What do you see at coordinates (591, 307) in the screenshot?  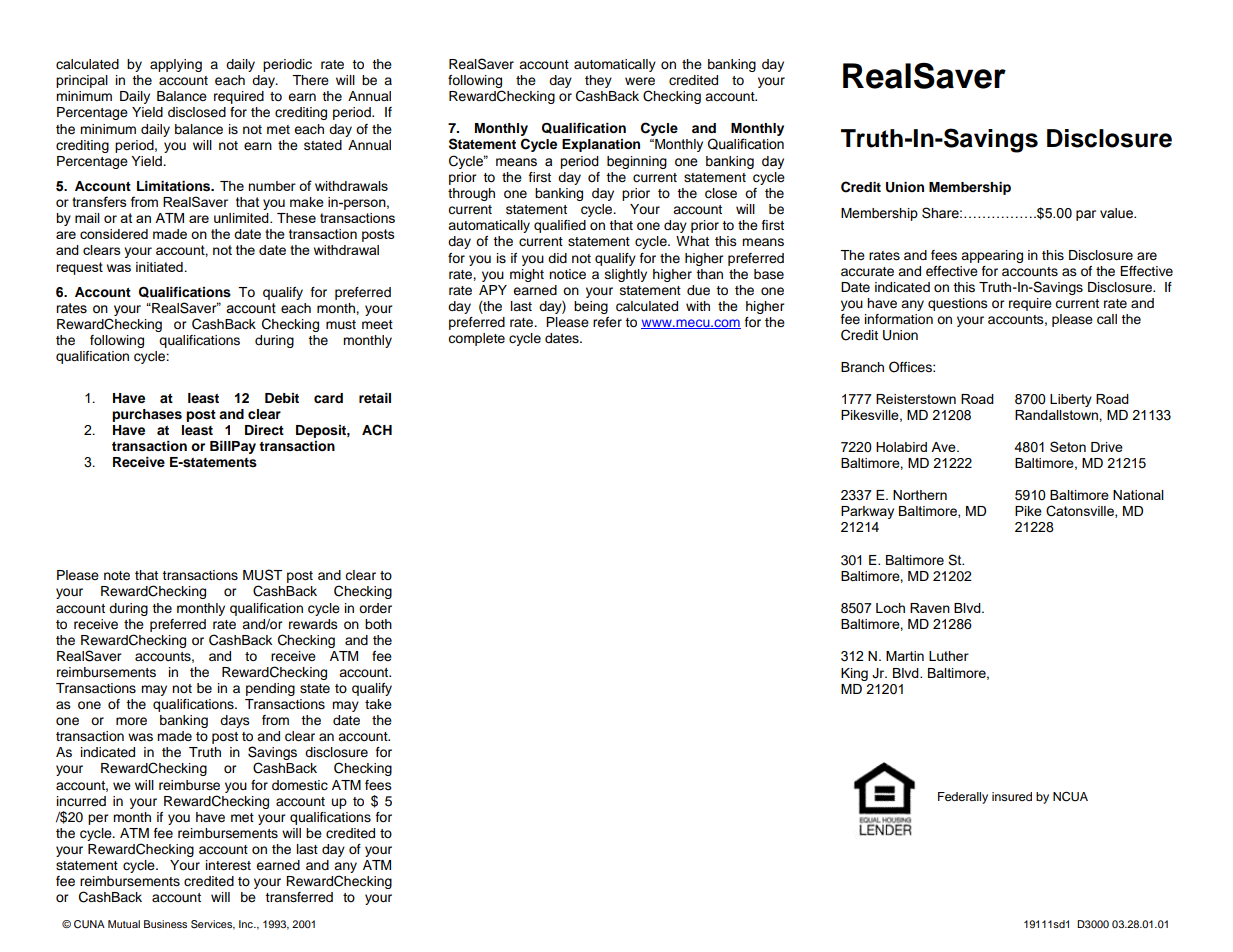 I see `being` at bounding box center [591, 307].
